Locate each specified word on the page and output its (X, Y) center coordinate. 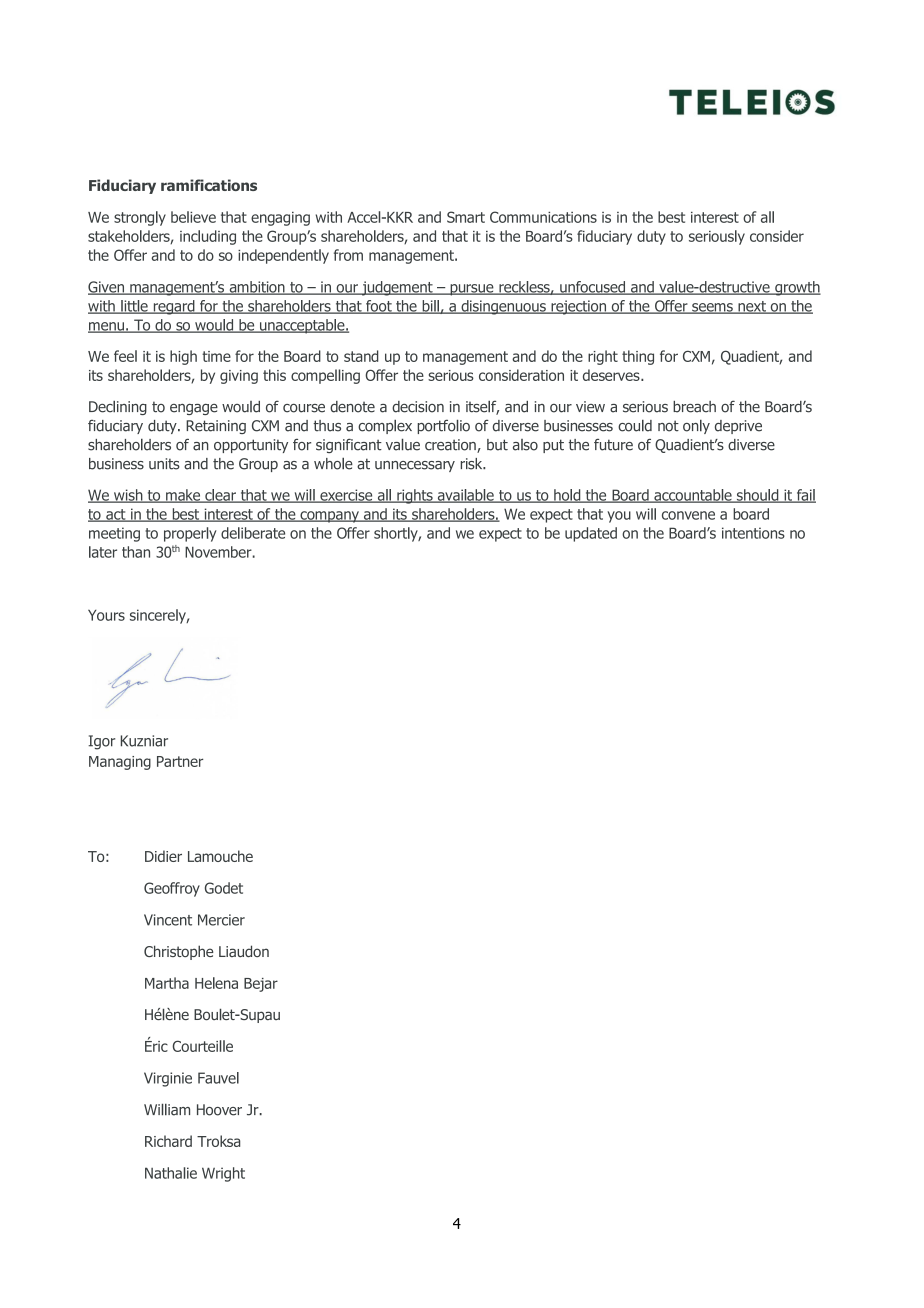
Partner (180, 761)
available (465, 496)
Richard (168, 1141)
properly (190, 534)
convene (688, 515)
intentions (753, 533)
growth (797, 288)
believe (193, 217)
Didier (163, 856)
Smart (466, 217)
